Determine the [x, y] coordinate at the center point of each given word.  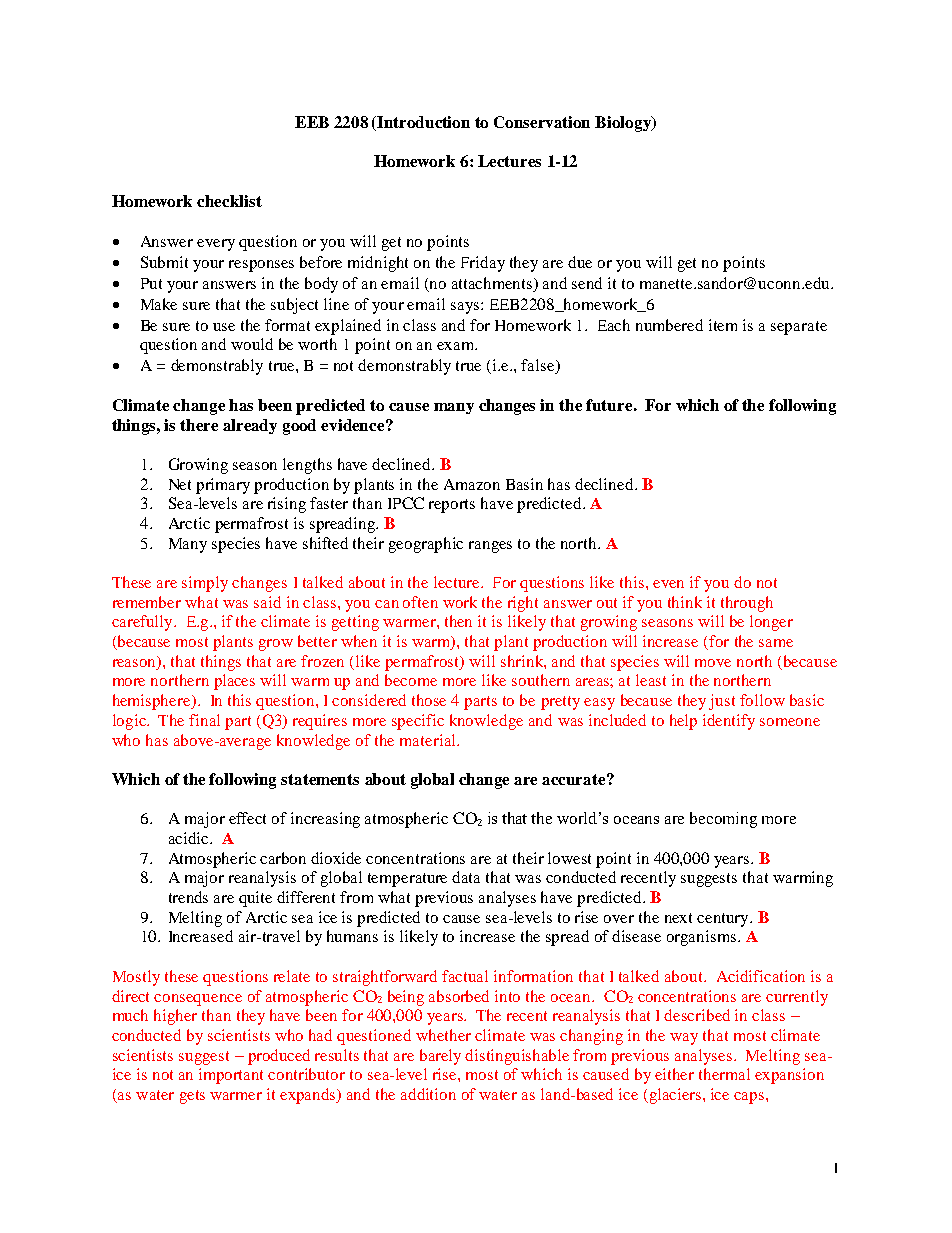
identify [729, 722]
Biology [624, 124]
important [231, 1076]
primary [223, 486]
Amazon [472, 484]
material [429, 740]
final [204, 720]
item [723, 325]
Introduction [423, 122]
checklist [229, 201]
